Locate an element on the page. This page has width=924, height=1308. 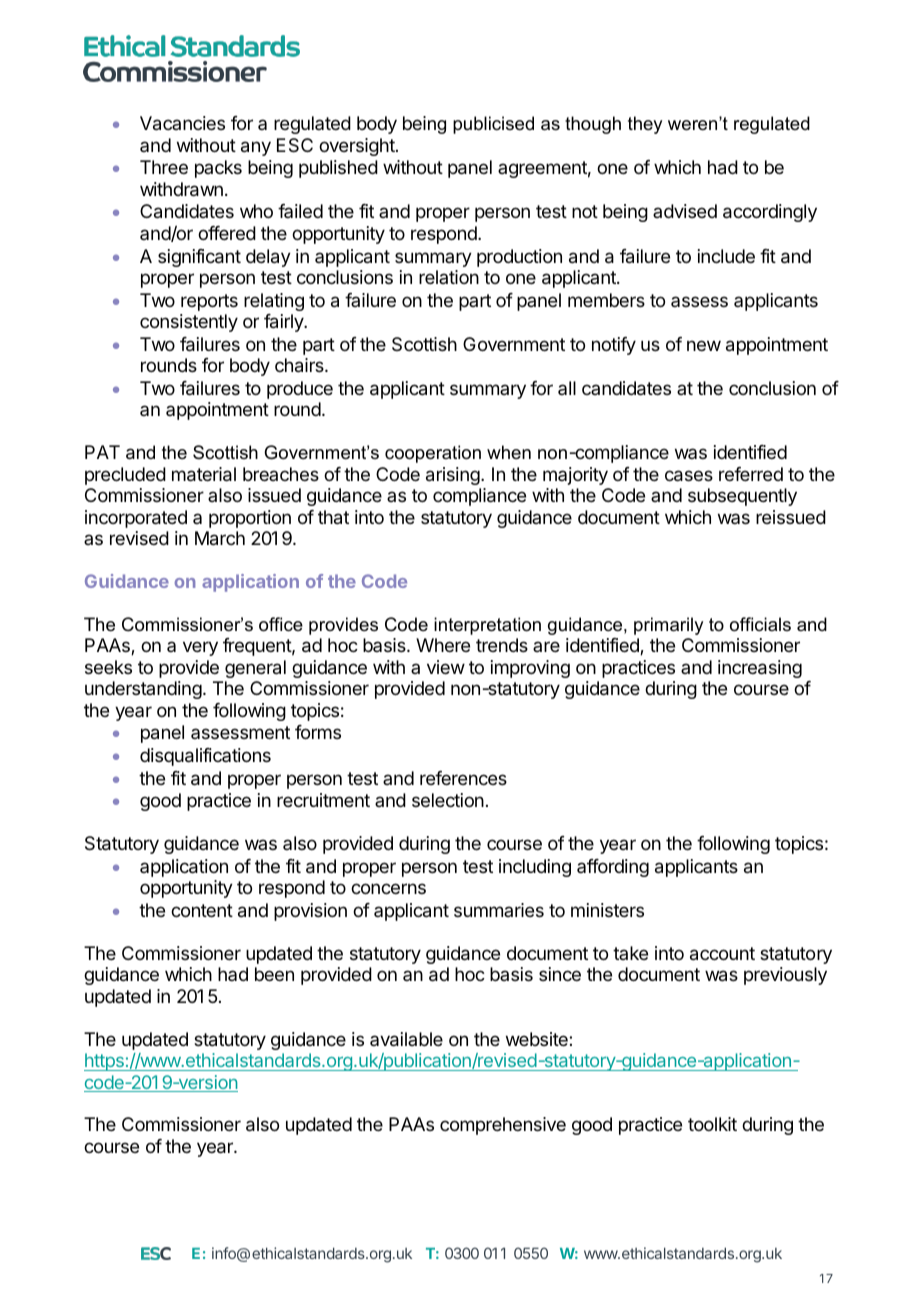
arising is located at coordinates (453, 476).
